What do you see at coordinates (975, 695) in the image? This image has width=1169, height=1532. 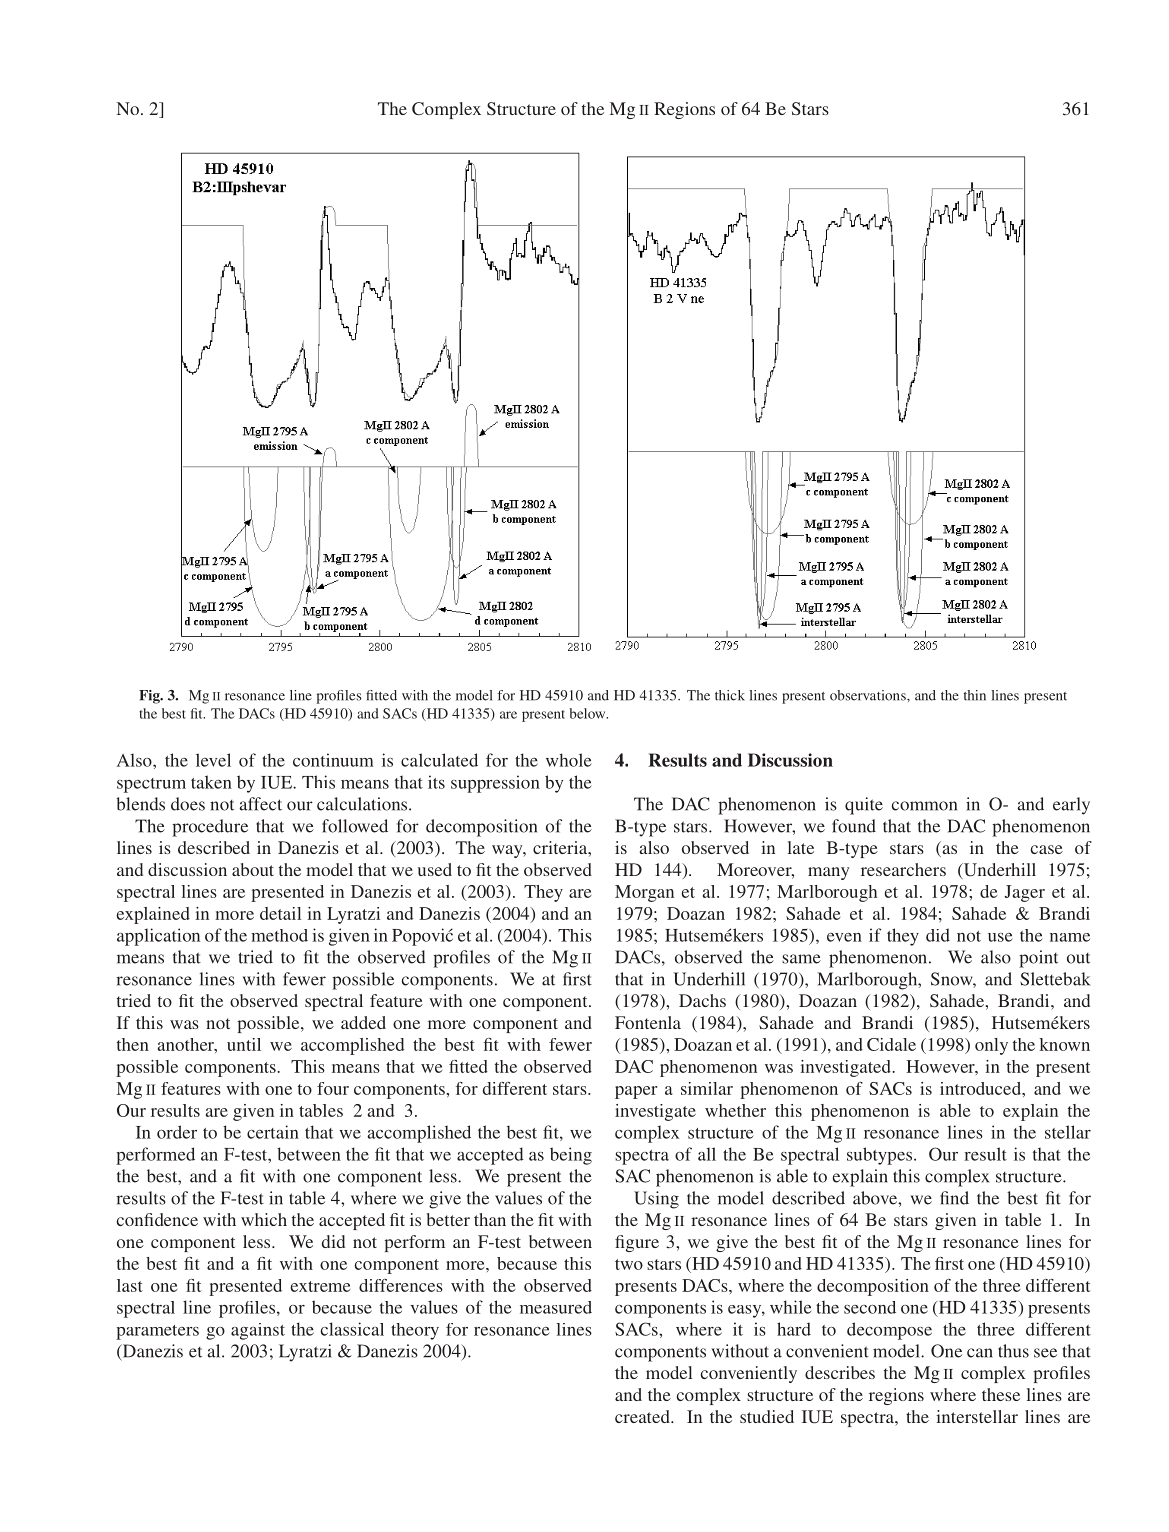 I see `thin` at bounding box center [975, 695].
